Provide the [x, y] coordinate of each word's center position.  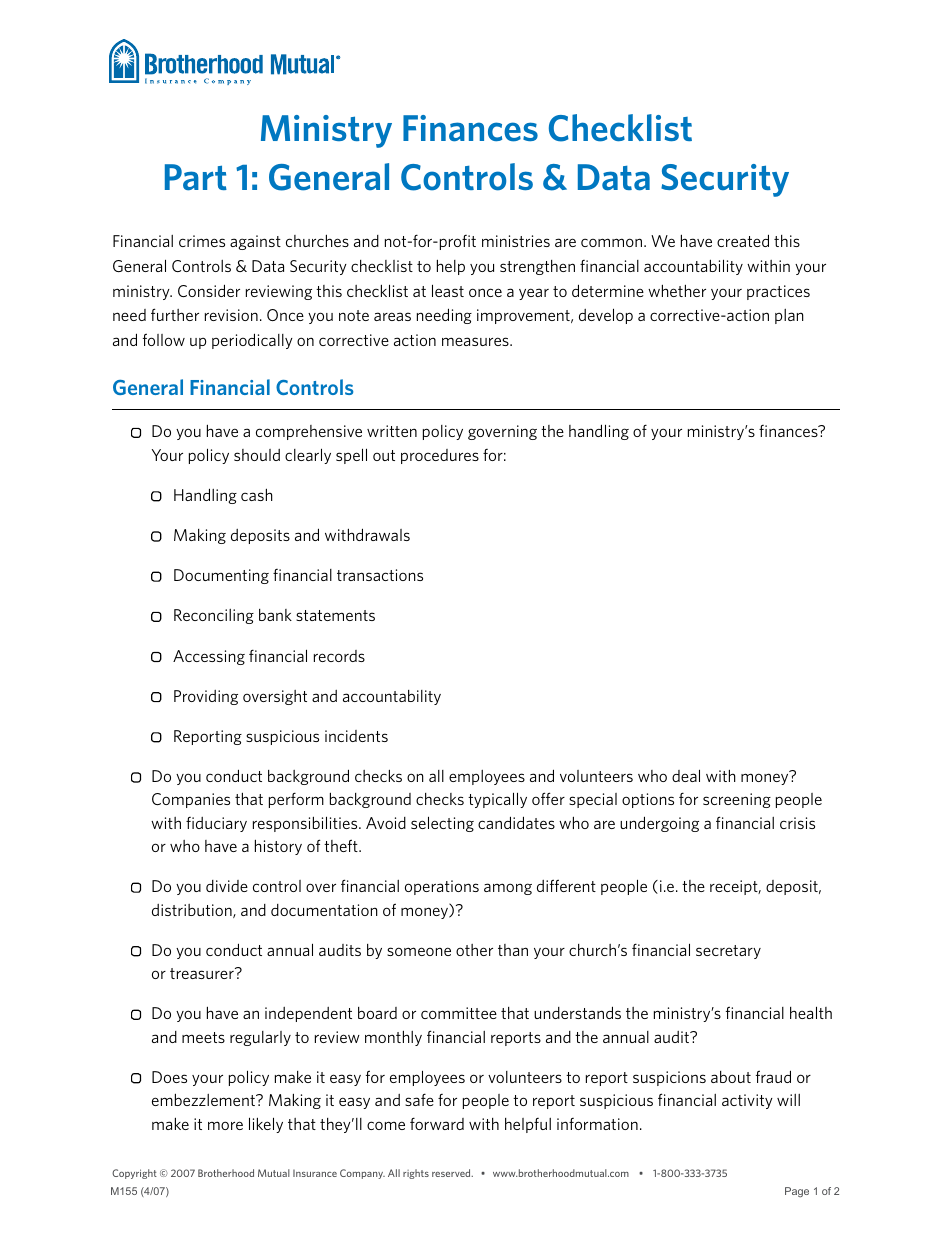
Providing [206, 697]
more [225, 1125]
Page [797, 1192]
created [743, 240]
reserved [452, 1173]
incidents [356, 736]
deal [686, 775]
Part [196, 177]
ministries [516, 241]
